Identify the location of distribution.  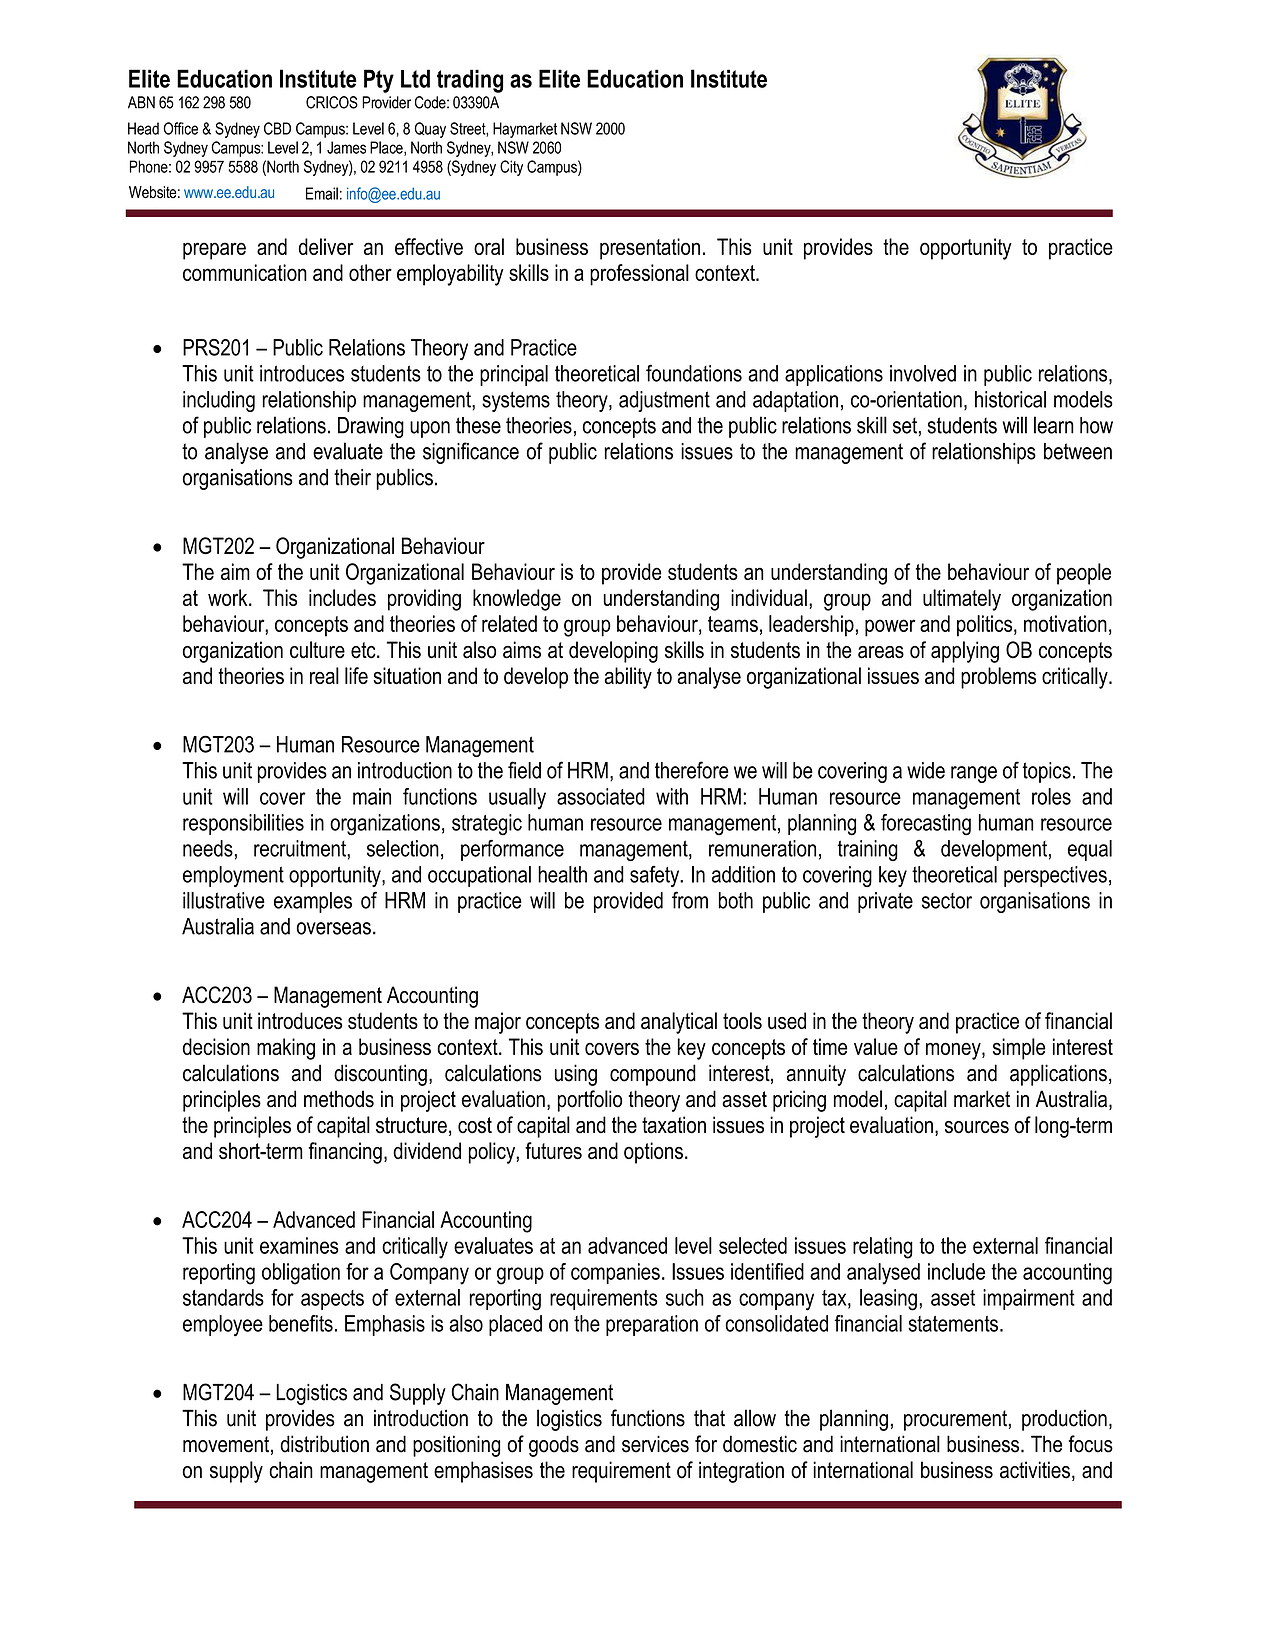
(324, 1444).
